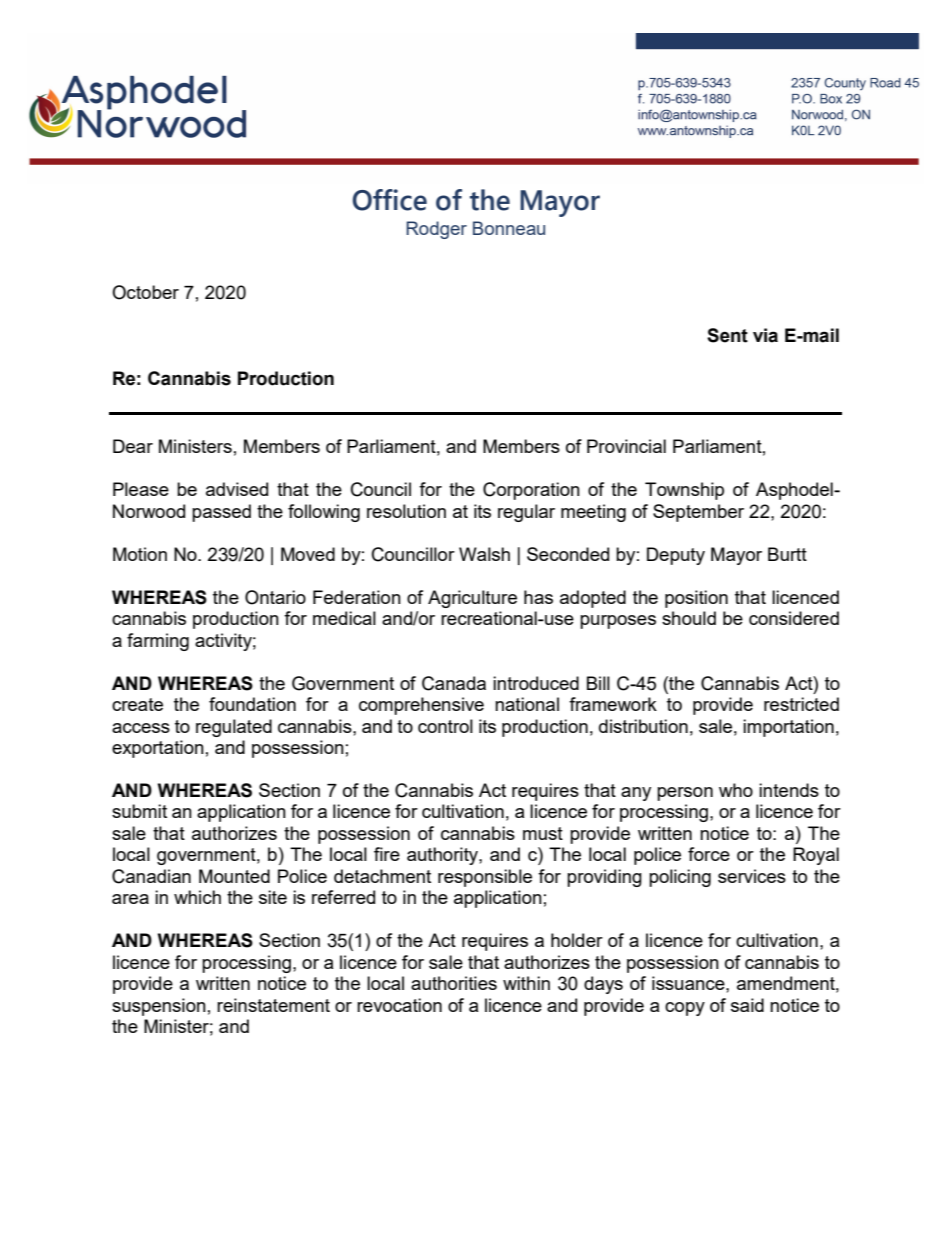 The width and height of the screenshot is (952, 1233). What do you see at coordinates (237, 489) in the screenshot?
I see `advised` at bounding box center [237, 489].
